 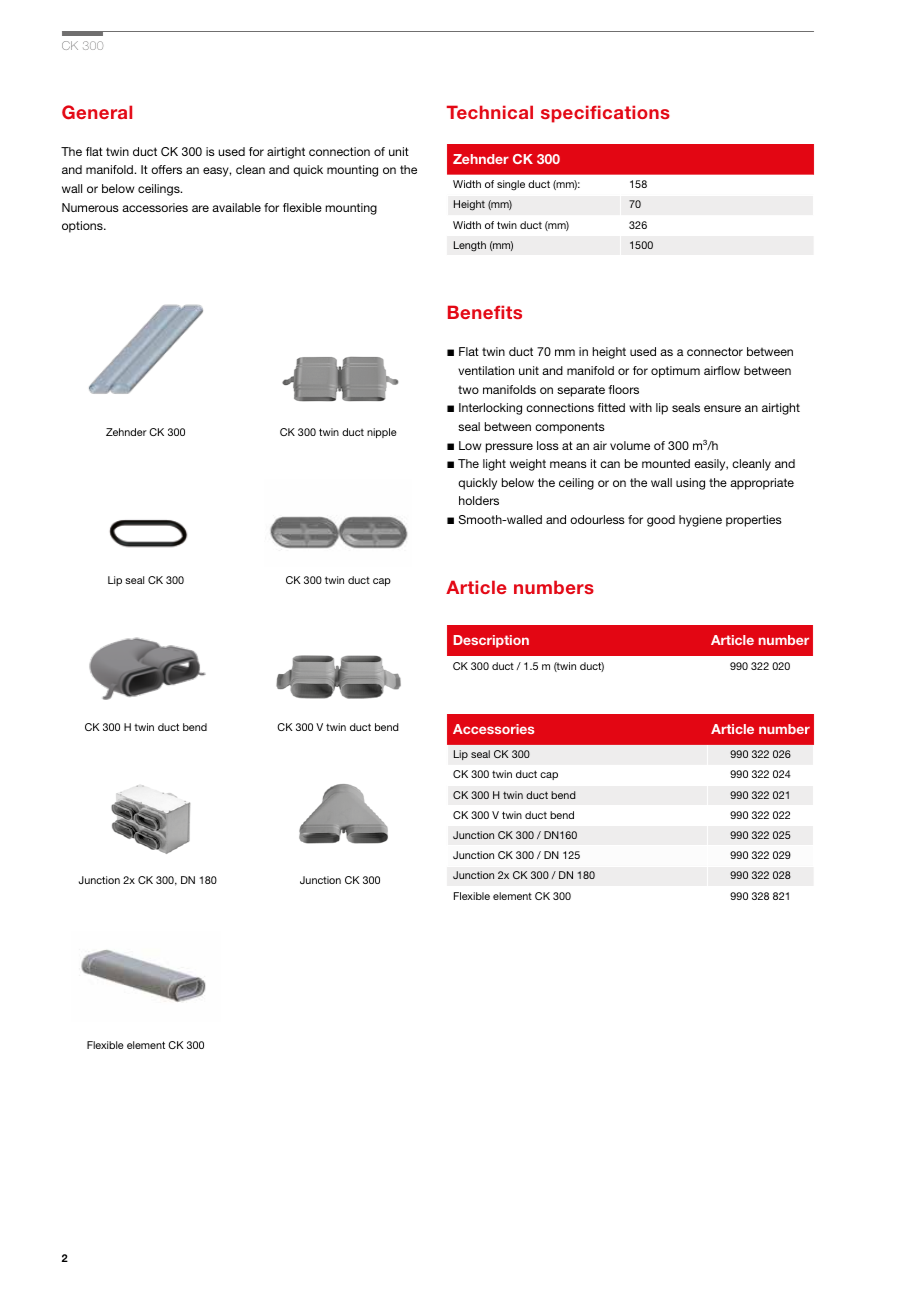 What do you see at coordinates (605, 114) in the image?
I see `specifications` at bounding box center [605, 114].
